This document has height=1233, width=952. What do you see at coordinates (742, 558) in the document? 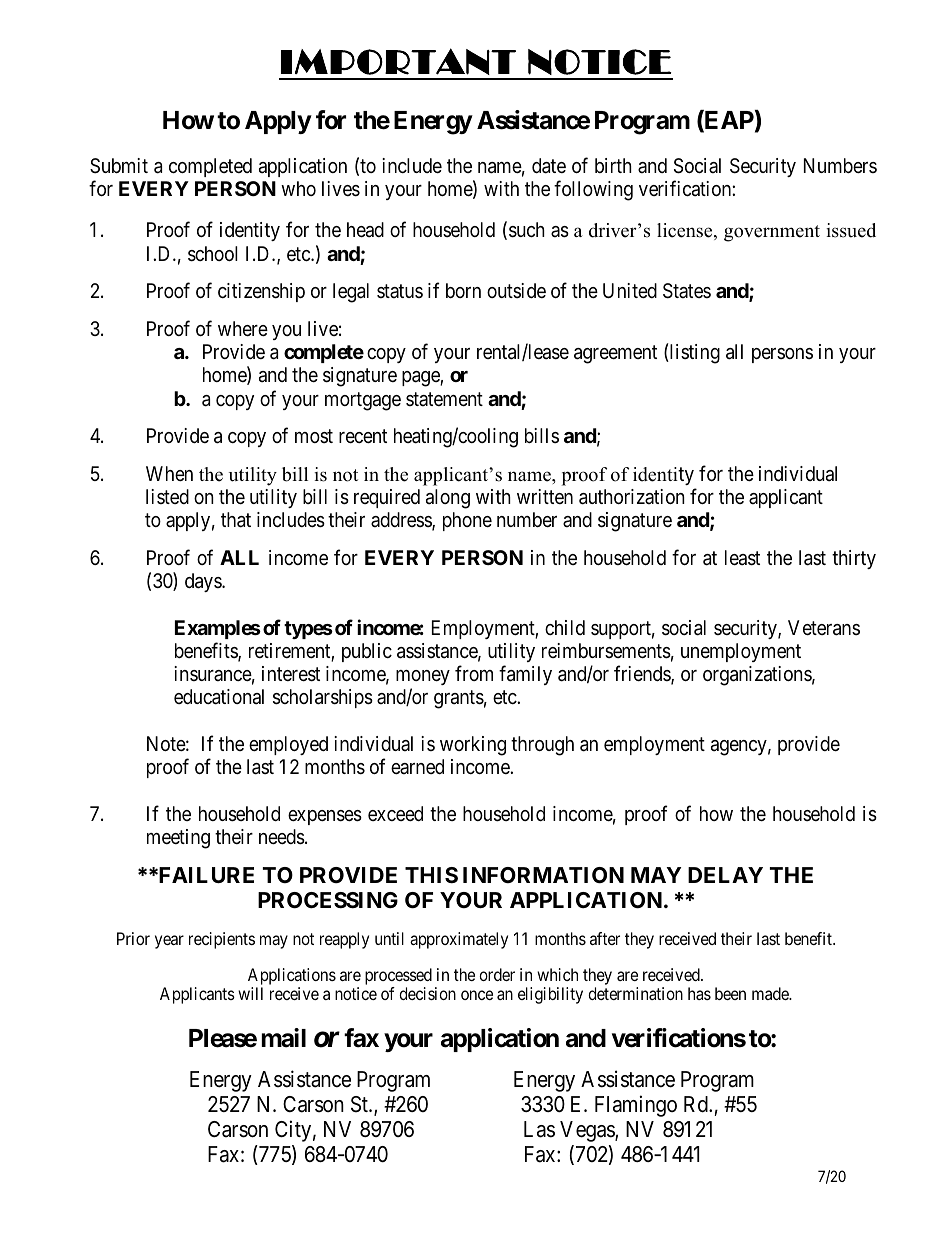
I see `least` at bounding box center [742, 558].
